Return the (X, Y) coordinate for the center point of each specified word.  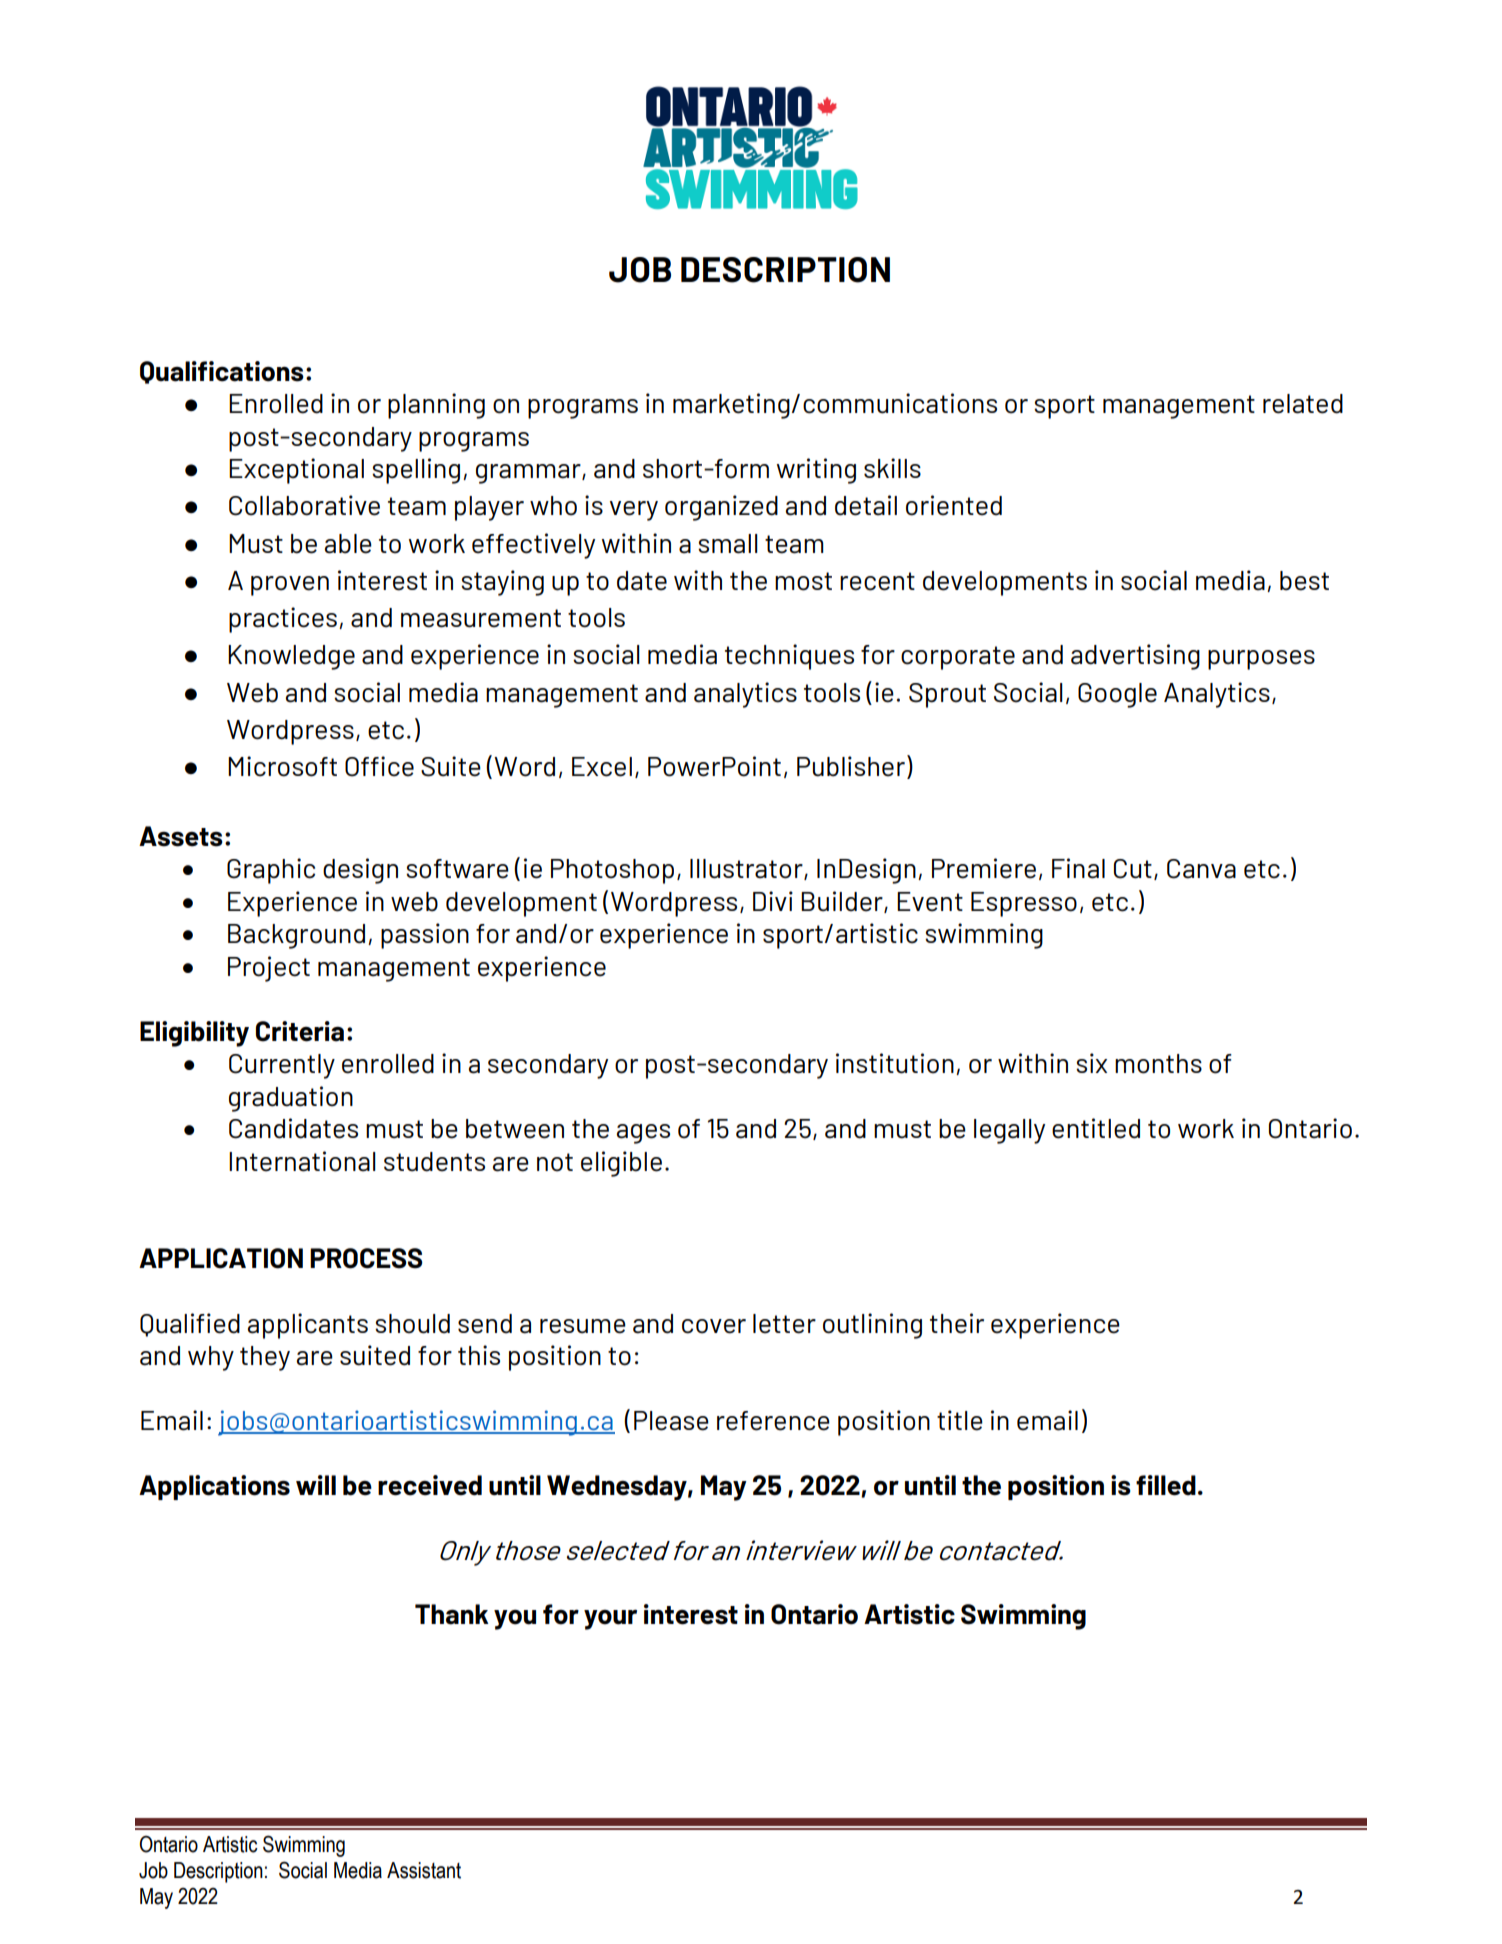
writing (816, 471)
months (1158, 1064)
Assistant (424, 1870)
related (1303, 404)
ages (643, 1134)
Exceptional (296, 471)
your (610, 1620)
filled (1166, 1485)
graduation (291, 1099)
